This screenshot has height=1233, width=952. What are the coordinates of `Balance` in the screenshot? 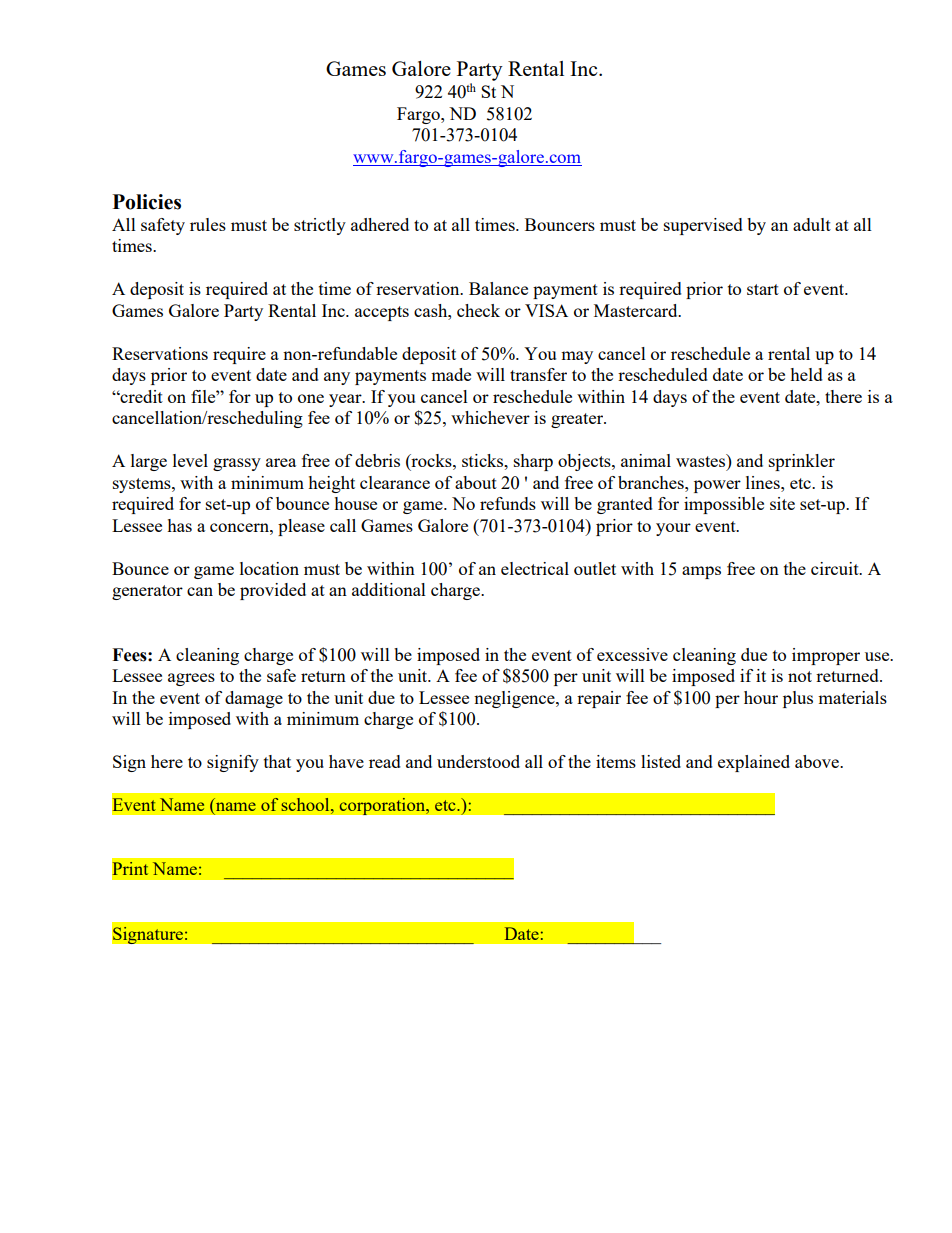 It's located at (498, 288).
